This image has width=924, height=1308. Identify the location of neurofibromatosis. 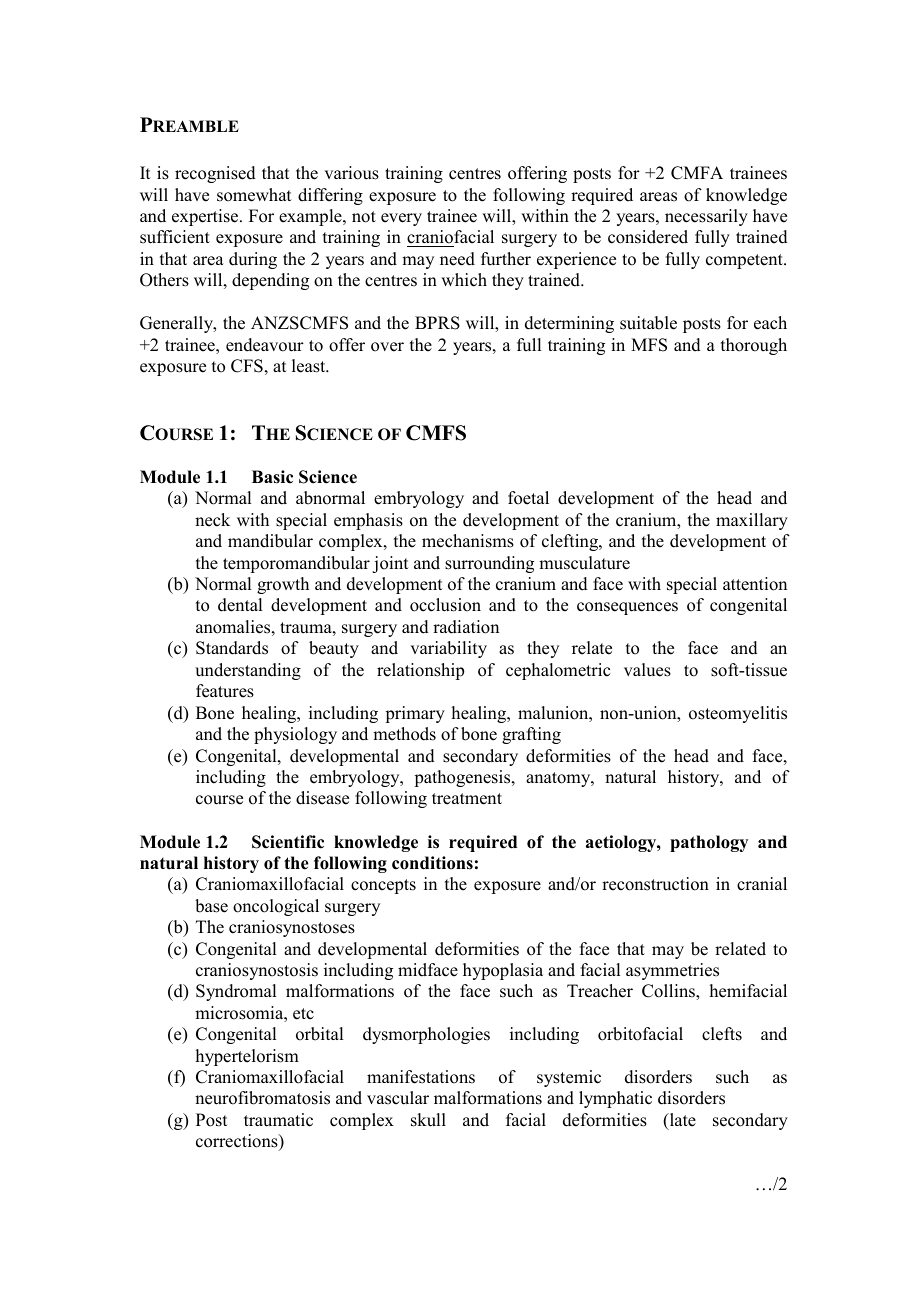
(262, 1098).
